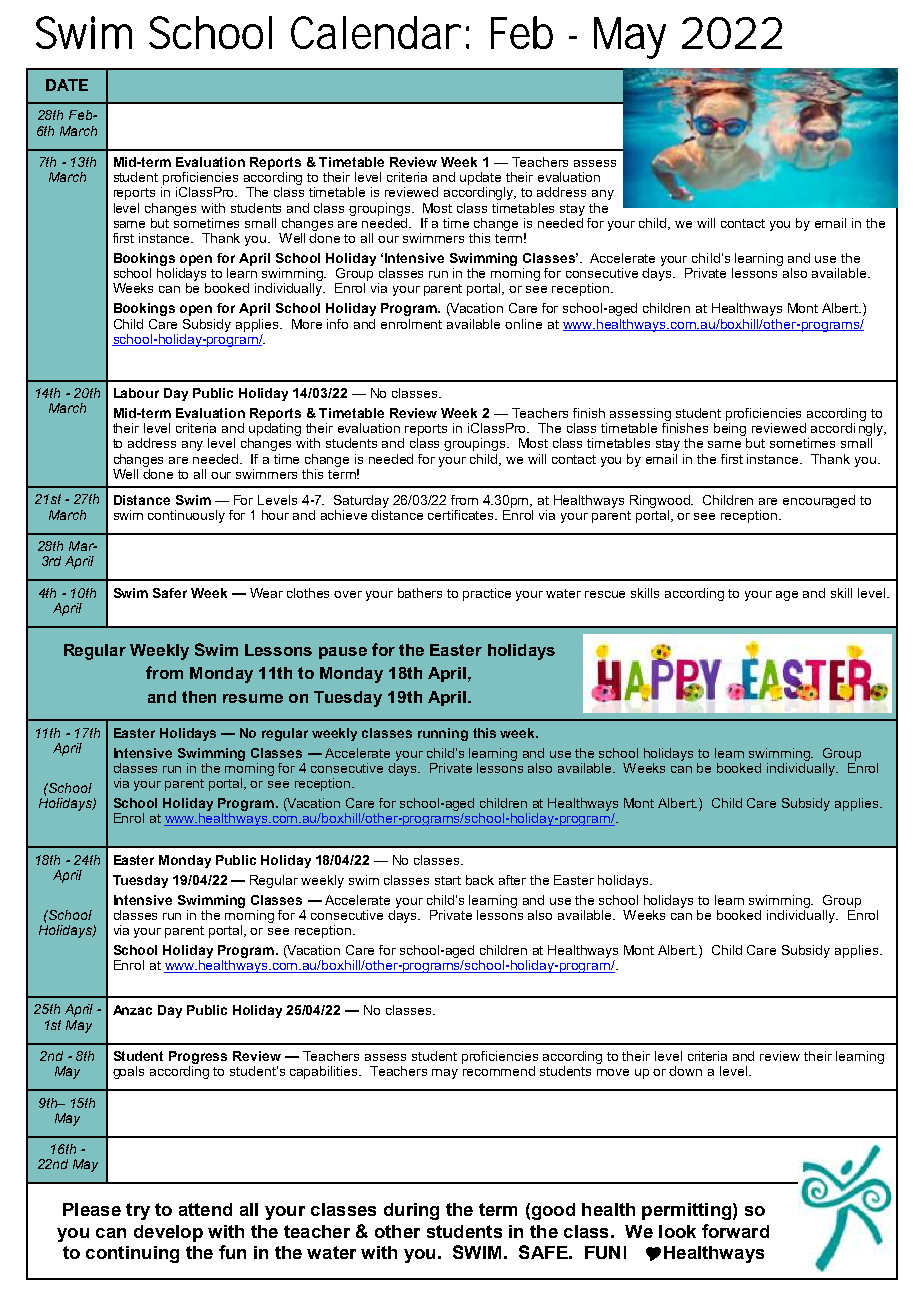 The image size is (924, 1308). Describe the element at coordinates (168, 1233) in the screenshot. I see `develop` at that location.
